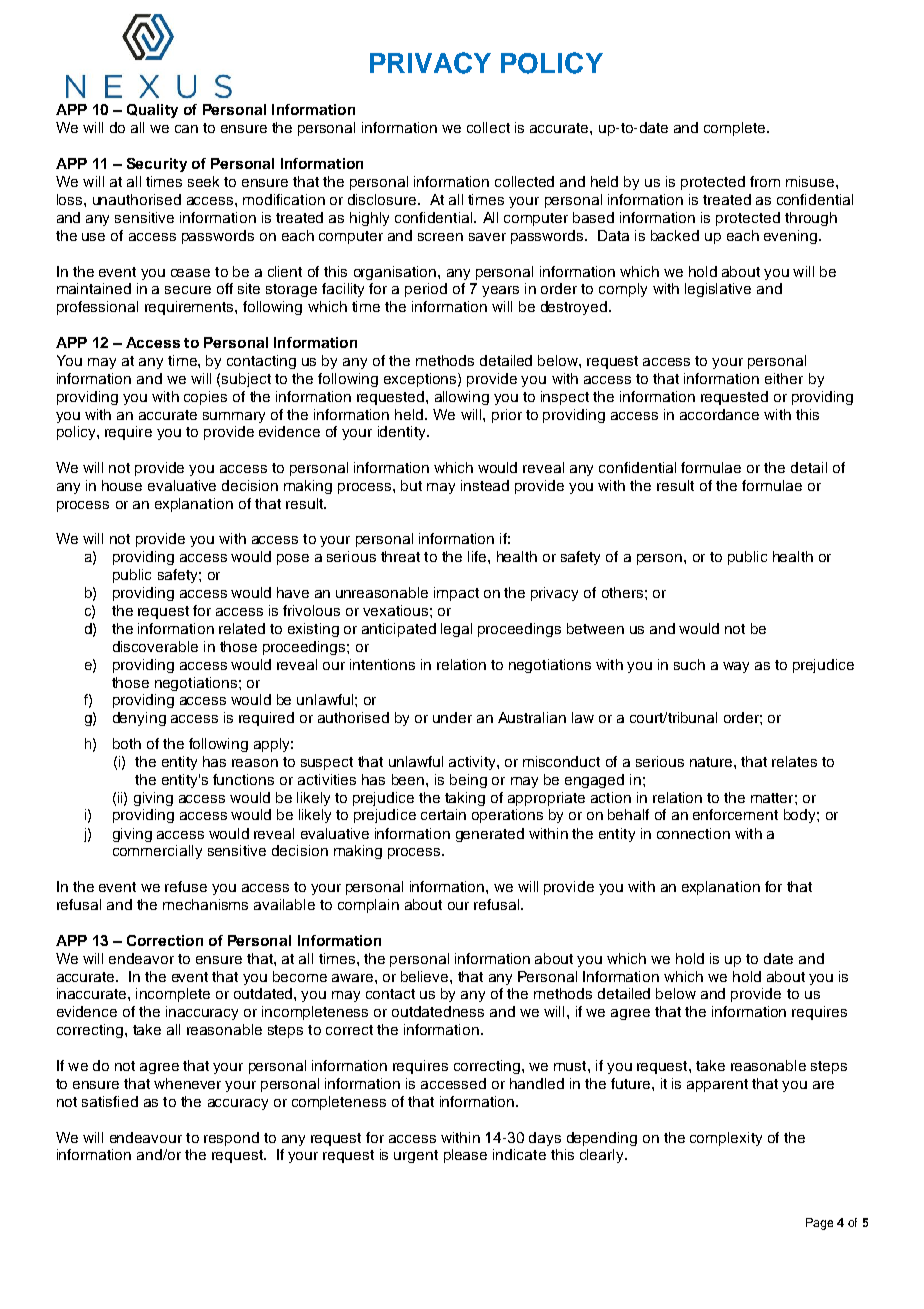 The width and height of the screenshot is (924, 1309). Describe the element at coordinates (443, 814) in the screenshot. I see `certain` at that location.
